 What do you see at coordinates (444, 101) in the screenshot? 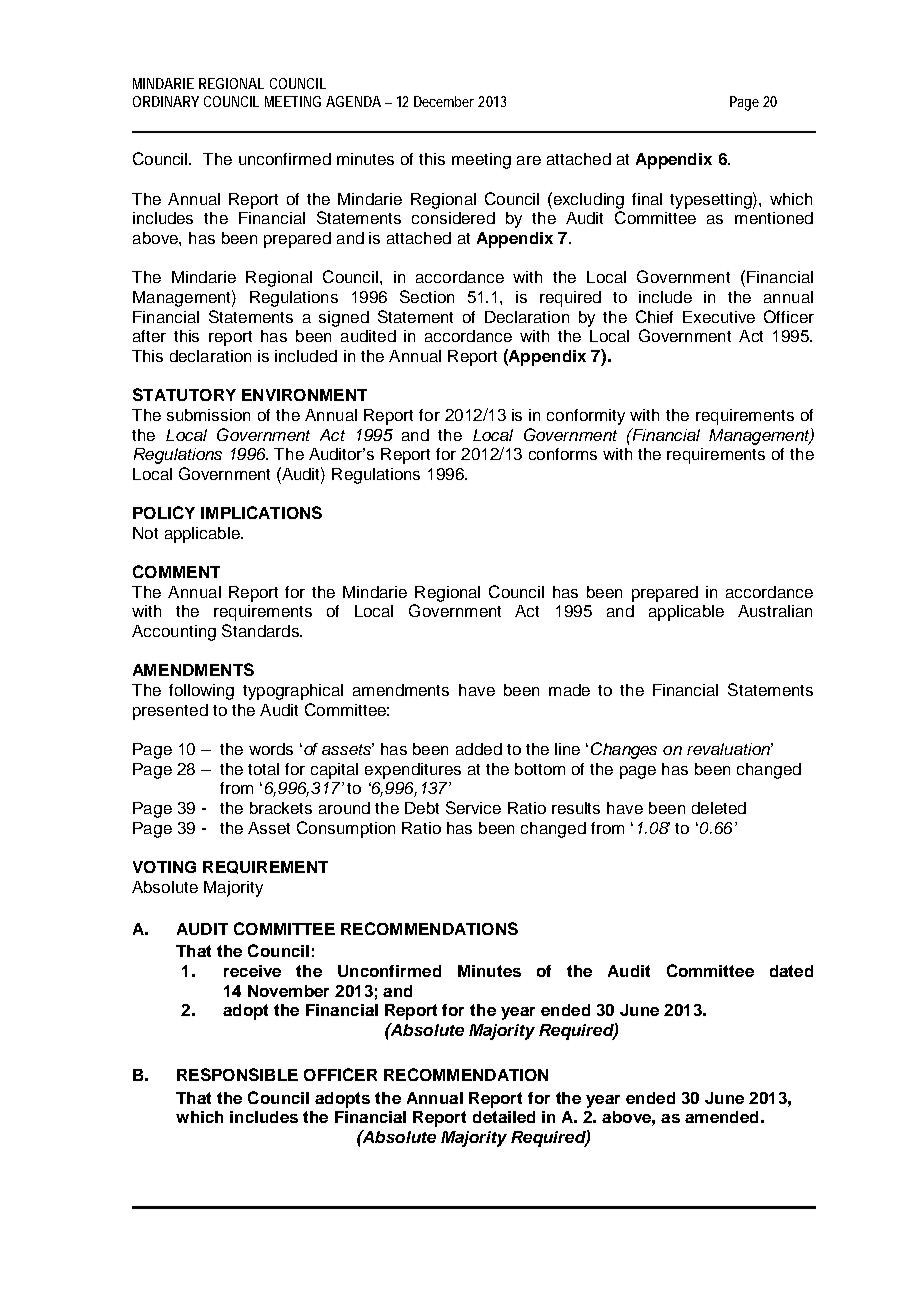
I see `December` at bounding box center [444, 101].
